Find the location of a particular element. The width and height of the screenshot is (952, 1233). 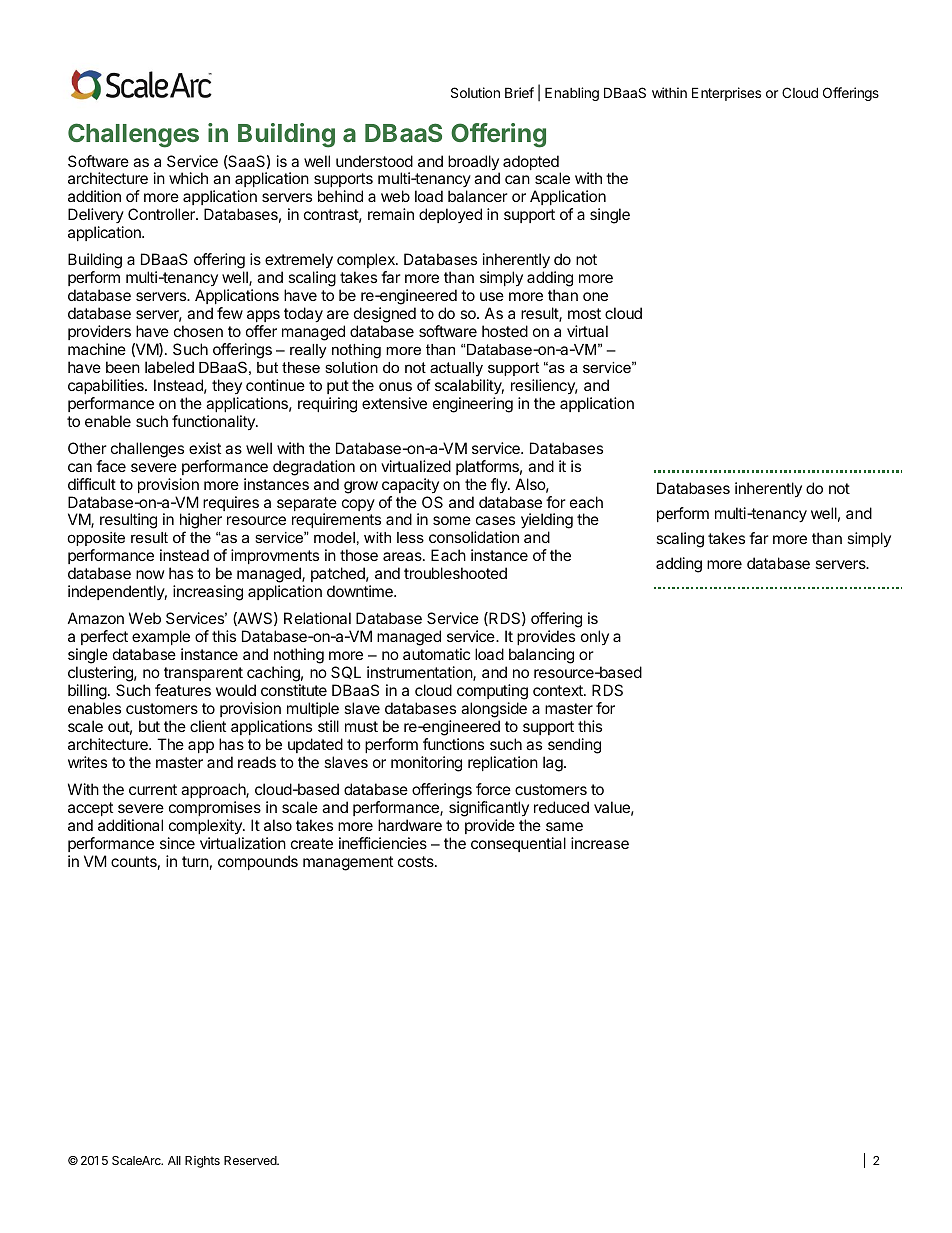

exist is located at coordinates (205, 448).
